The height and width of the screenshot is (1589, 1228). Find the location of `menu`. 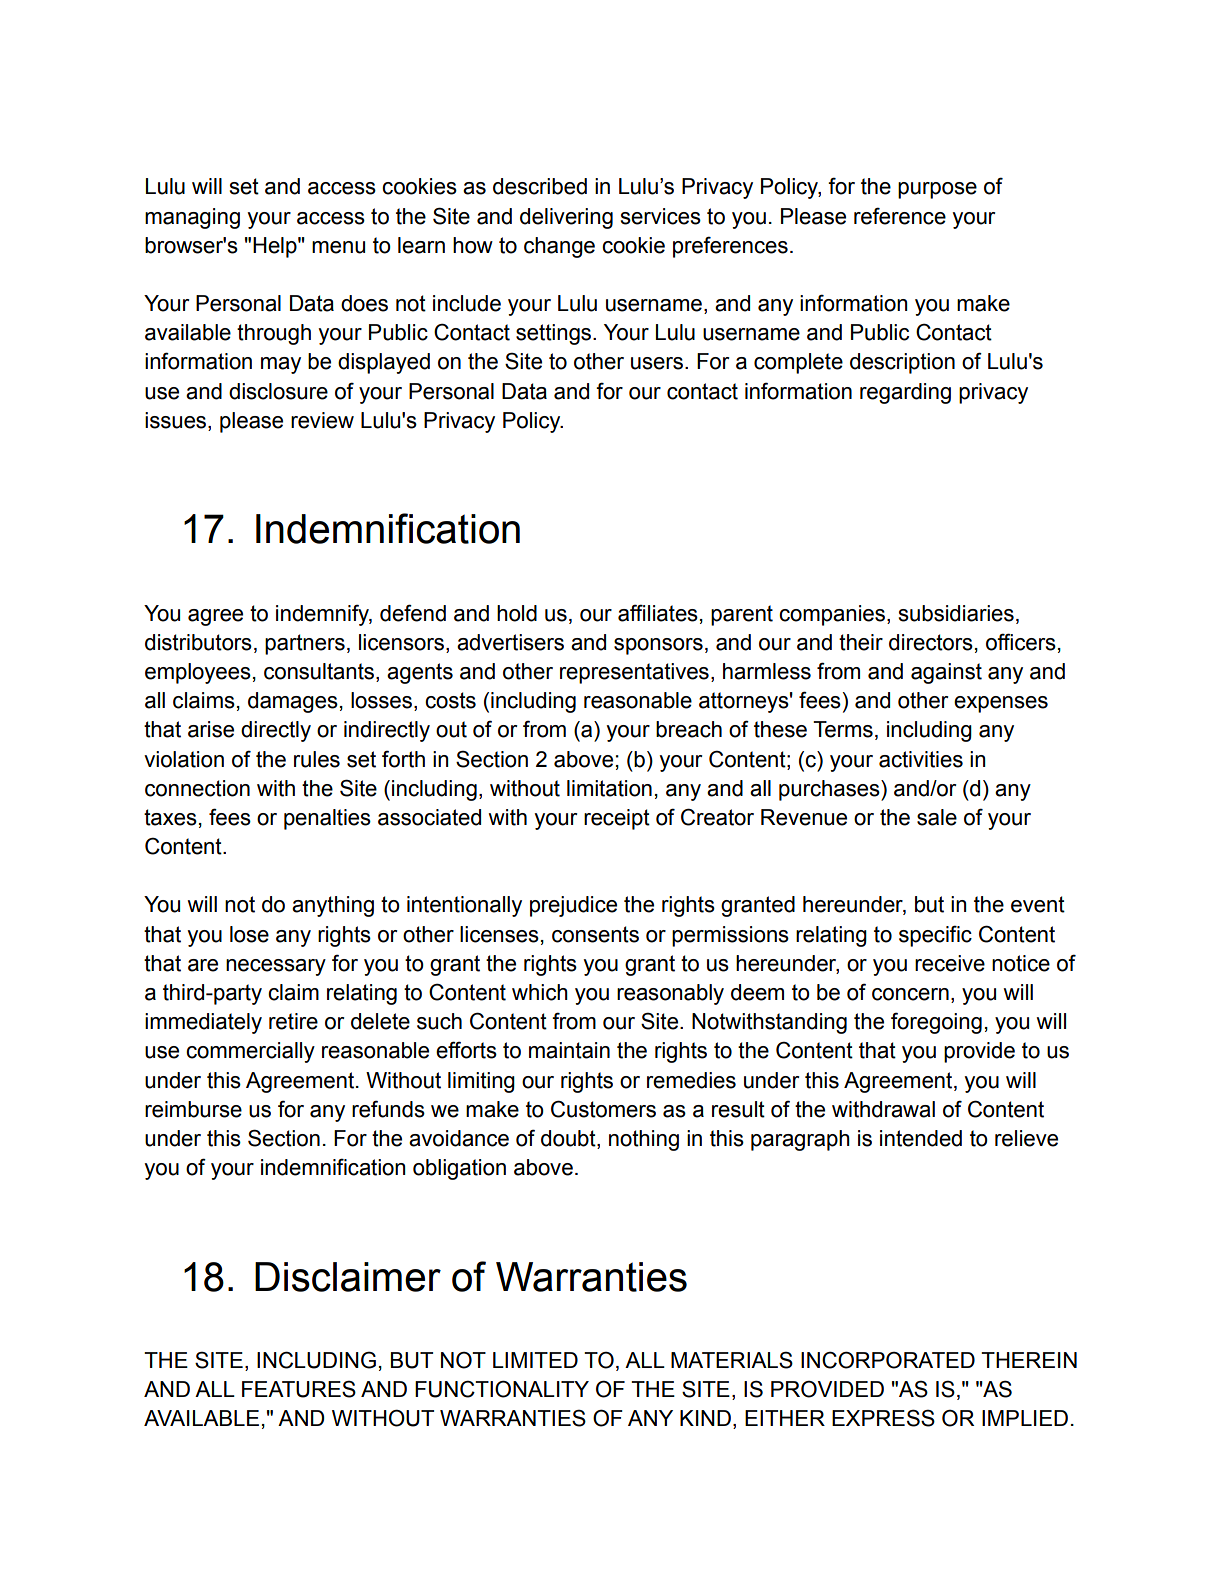

menu is located at coordinates (338, 247).
